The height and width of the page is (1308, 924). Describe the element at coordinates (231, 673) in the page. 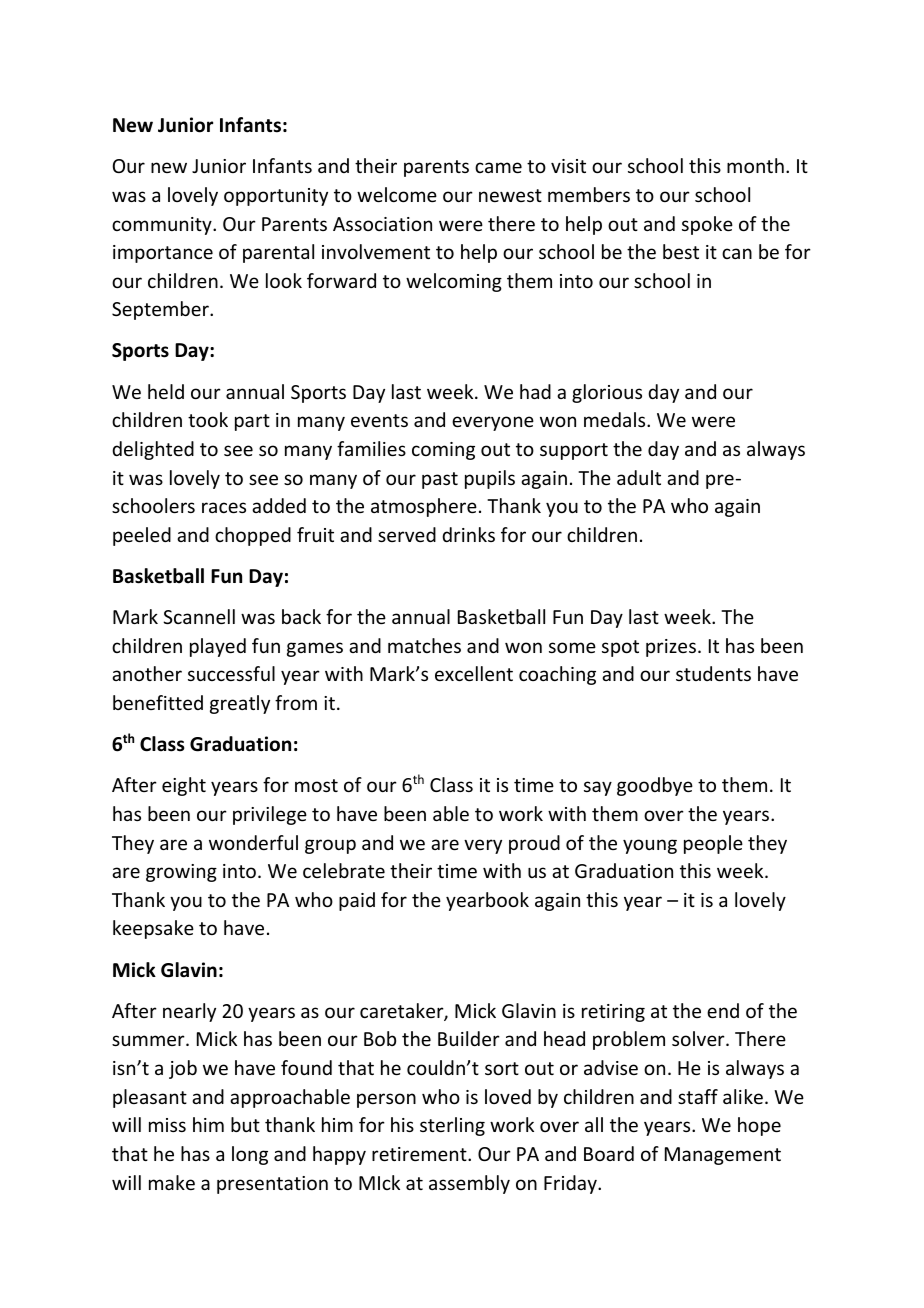

I see `successful` at that location.
